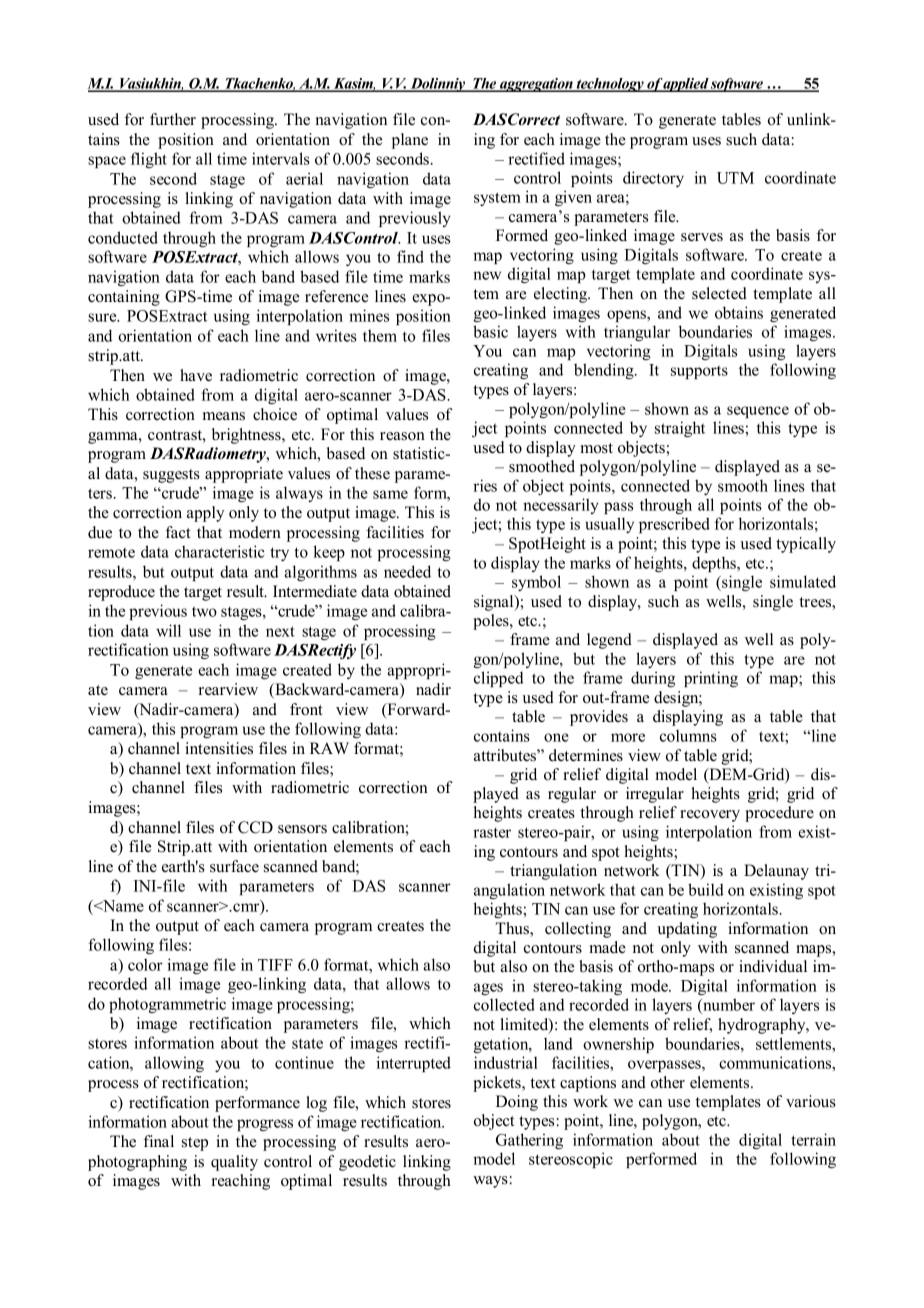 This page has height=1308, width=924. Describe the element at coordinates (517, 1103) in the page. I see `Doing` at that location.
